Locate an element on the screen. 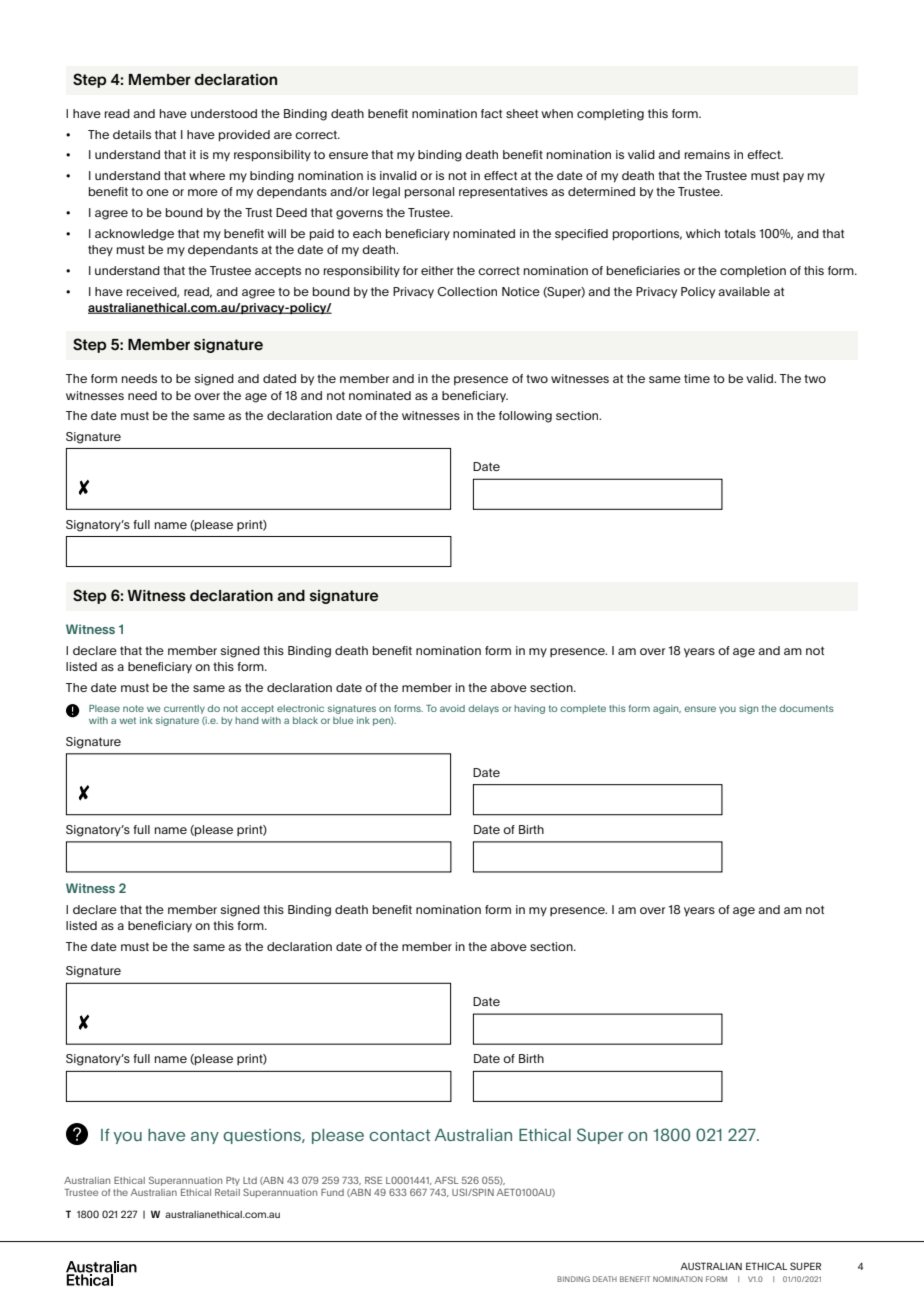 The width and height of the screenshot is (924, 1308). fact is located at coordinates (491, 113).
